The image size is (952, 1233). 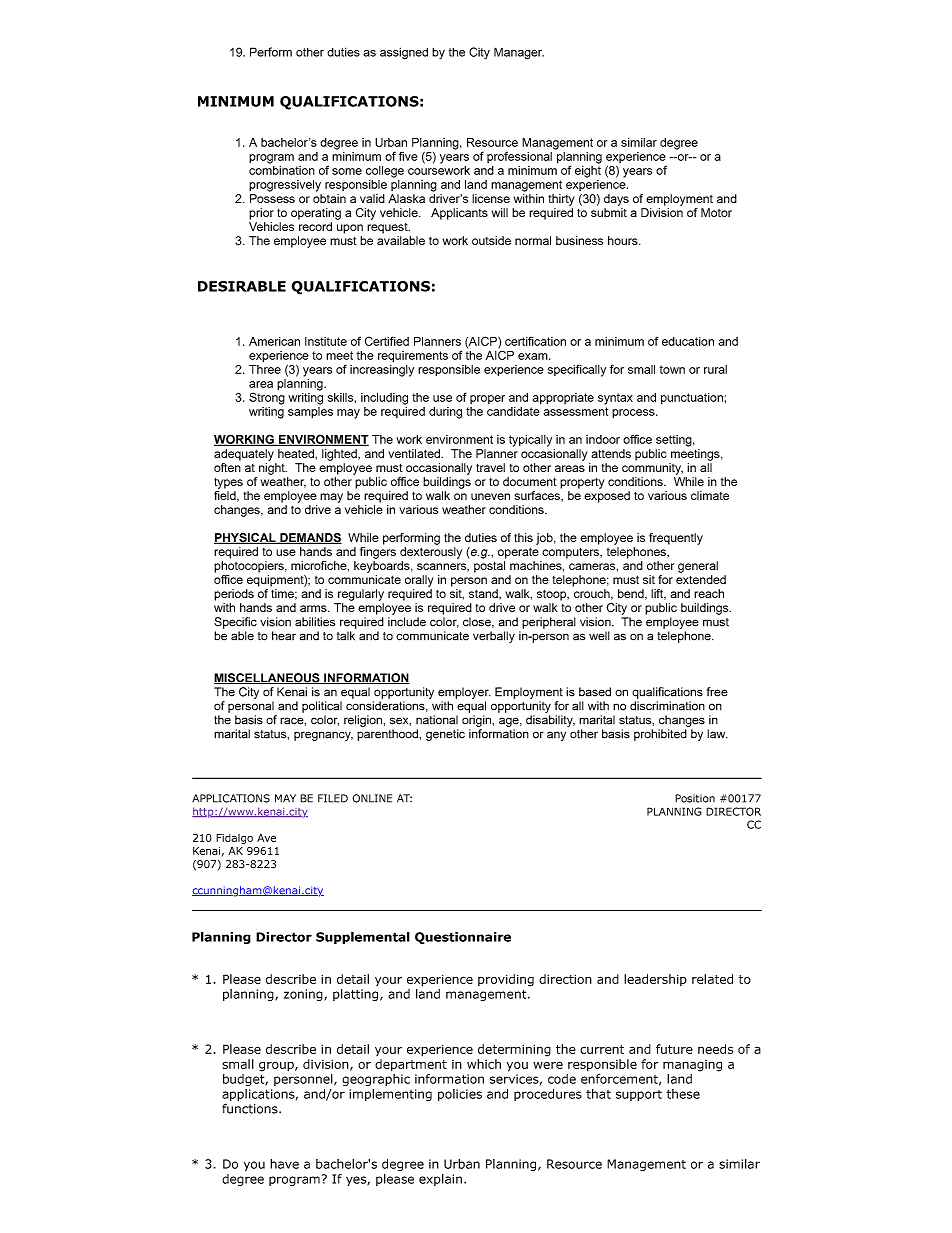 What do you see at coordinates (282, 169) in the page?
I see `combination` at bounding box center [282, 169].
